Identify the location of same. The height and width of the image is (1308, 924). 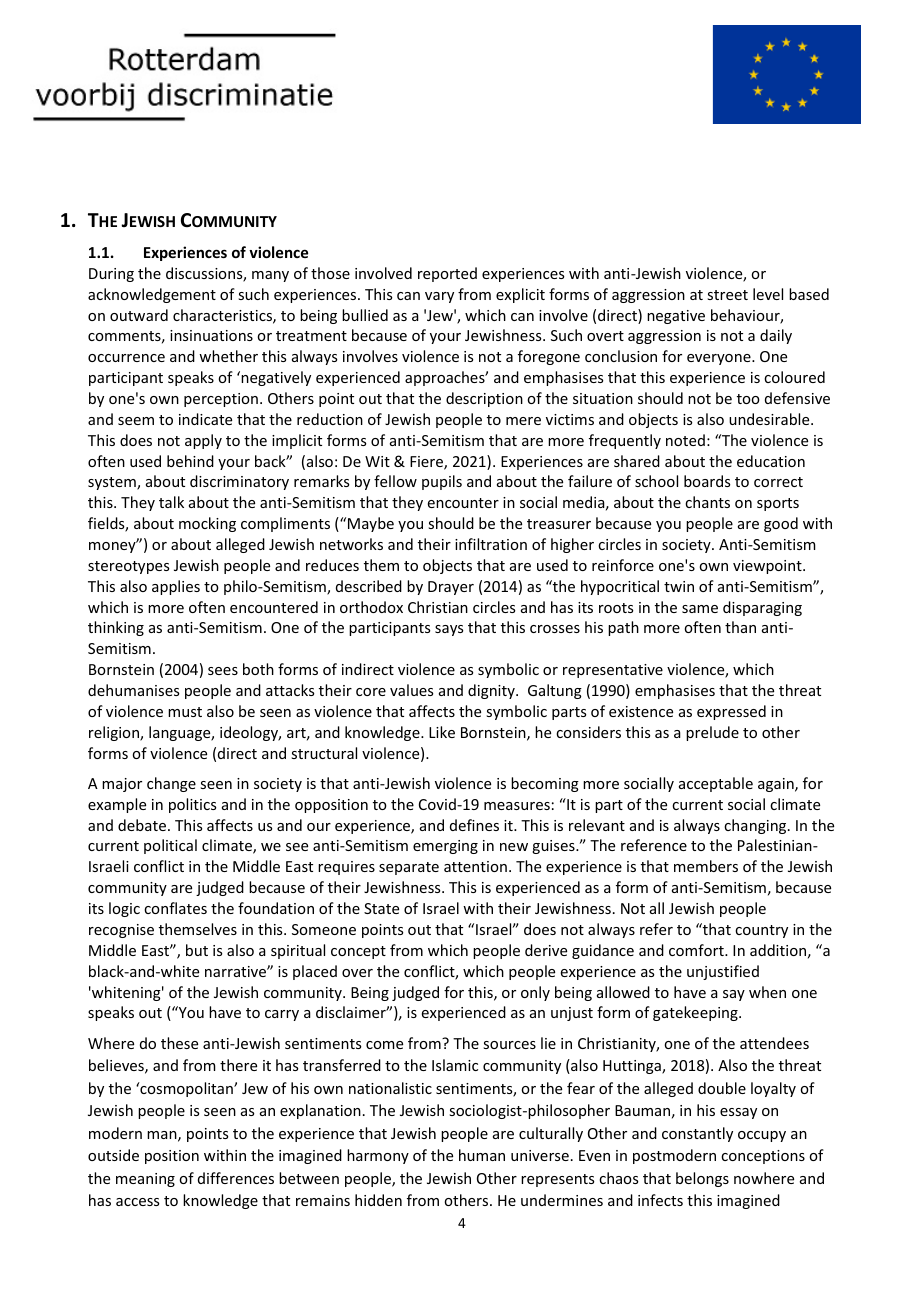
(700, 609).
